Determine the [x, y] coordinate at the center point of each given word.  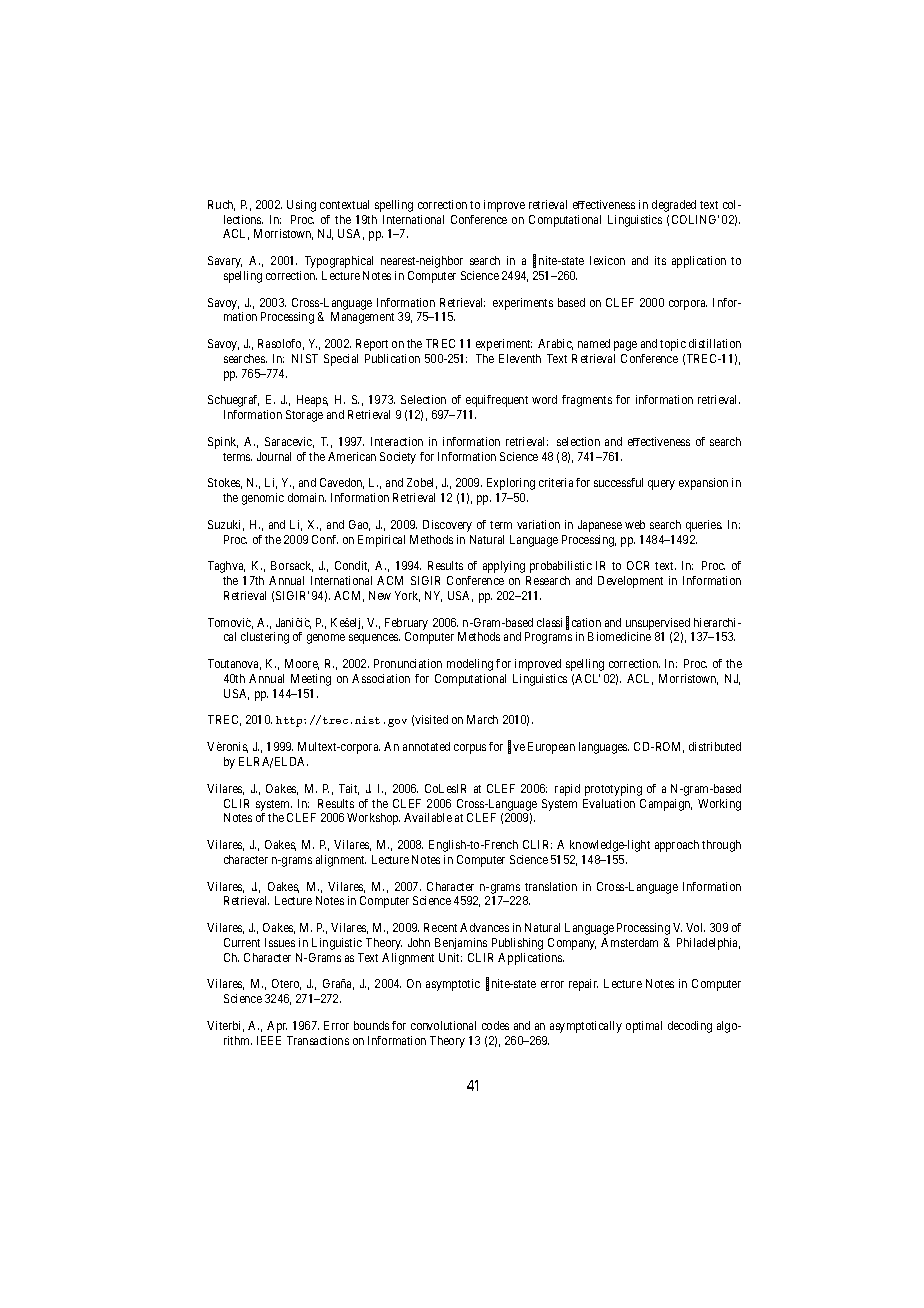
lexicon [607, 260]
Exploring [511, 484]
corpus [470, 749]
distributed [715, 746]
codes [495, 1025]
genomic [263, 499]
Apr [277, 1027]
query [661, 485]
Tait [349, 789]
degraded [674, 206]
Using [301, 206]
